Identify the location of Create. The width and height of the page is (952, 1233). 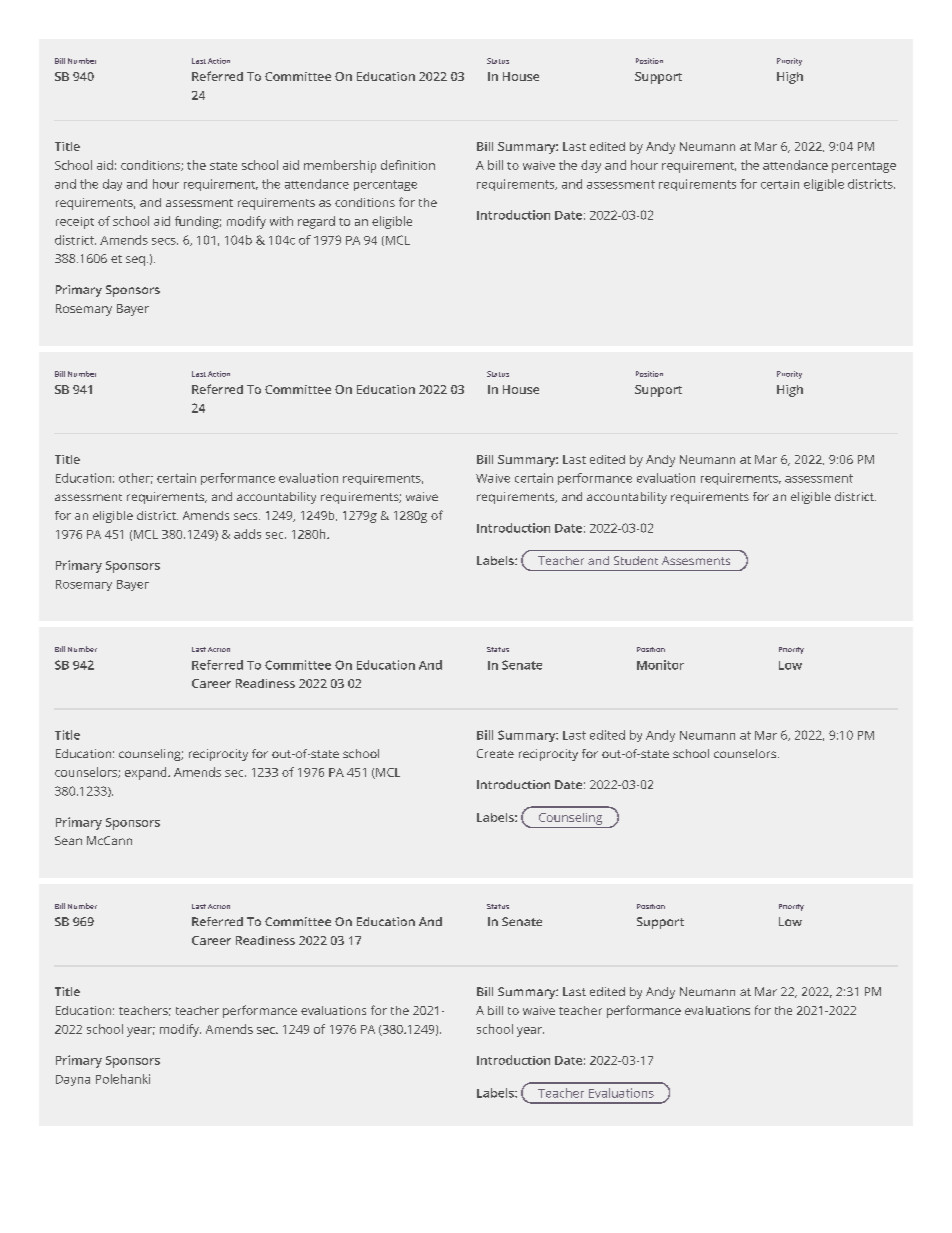
(495, 753).
